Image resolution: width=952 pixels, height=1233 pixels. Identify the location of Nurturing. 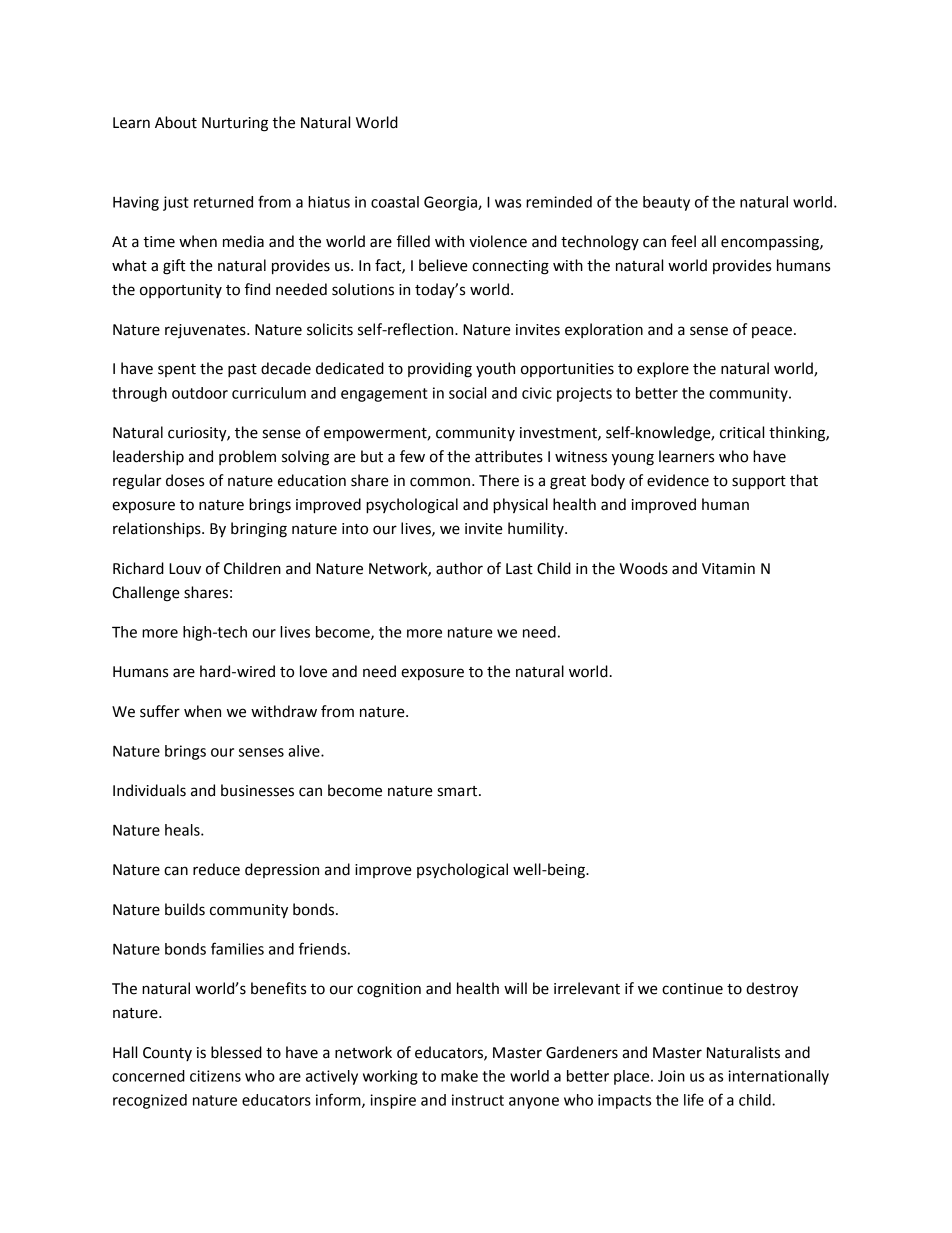
(235, 124).
